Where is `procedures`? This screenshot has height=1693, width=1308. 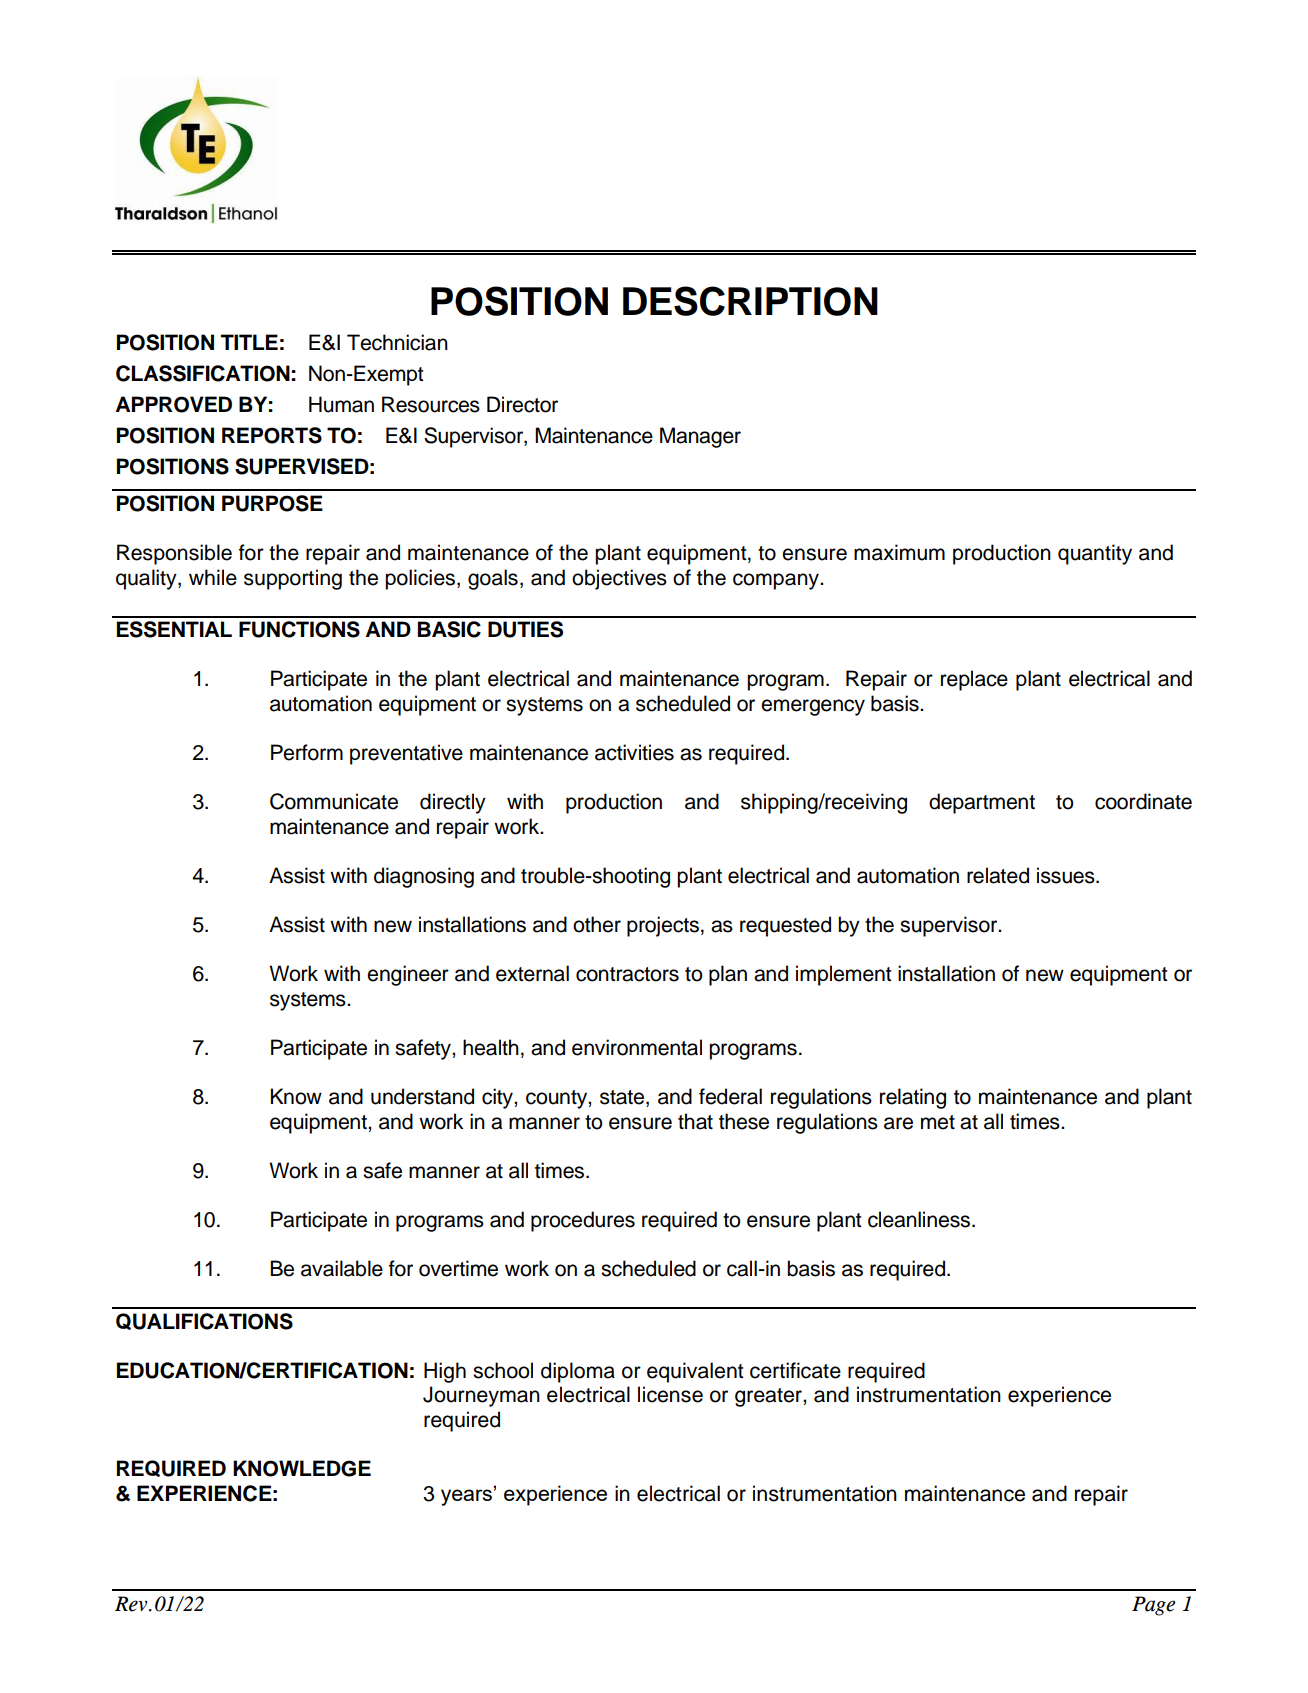
procedures is located at coordinates (583, 1221).
